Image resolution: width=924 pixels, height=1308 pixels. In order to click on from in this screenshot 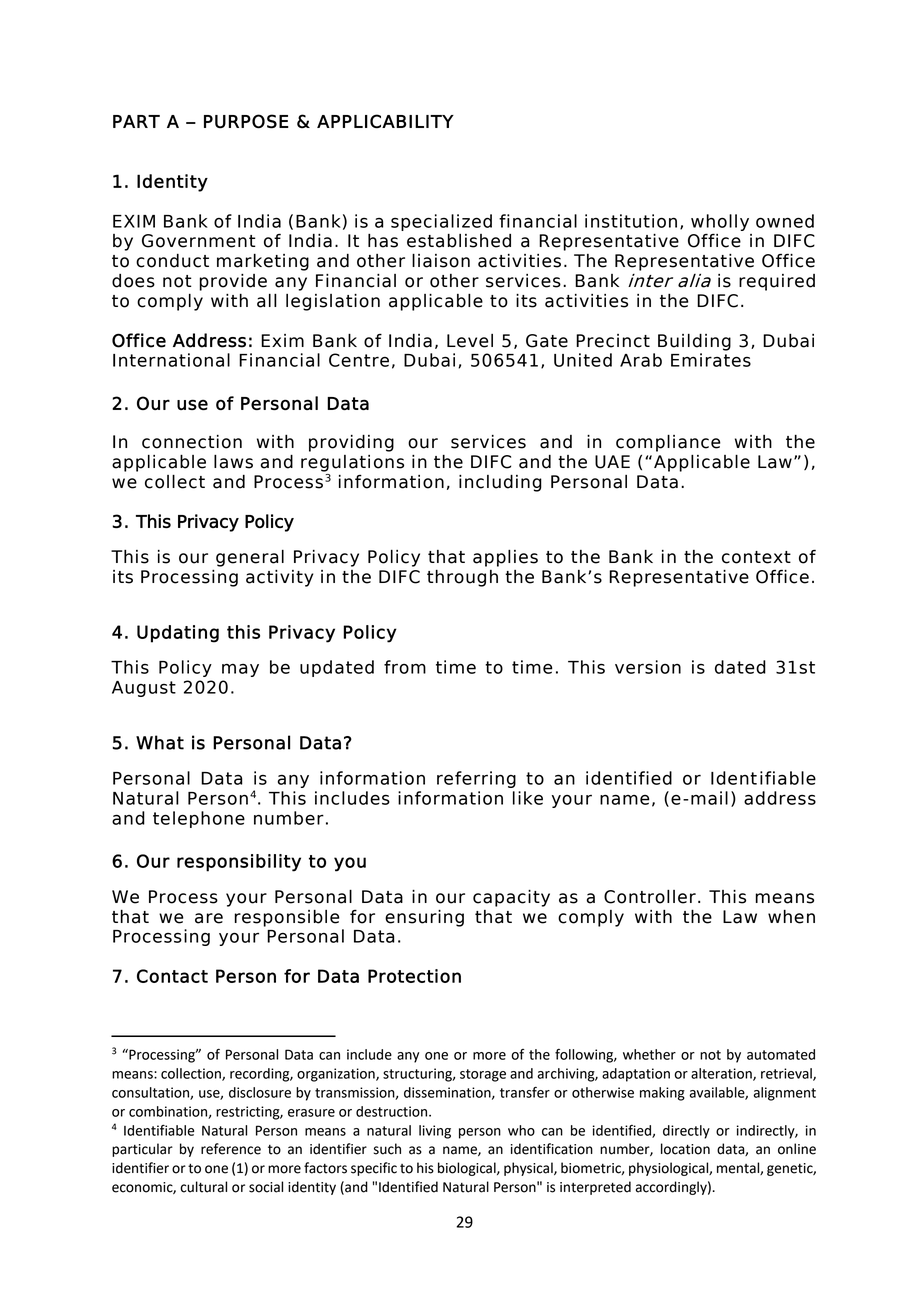, I will do `click(405, 667)`.
